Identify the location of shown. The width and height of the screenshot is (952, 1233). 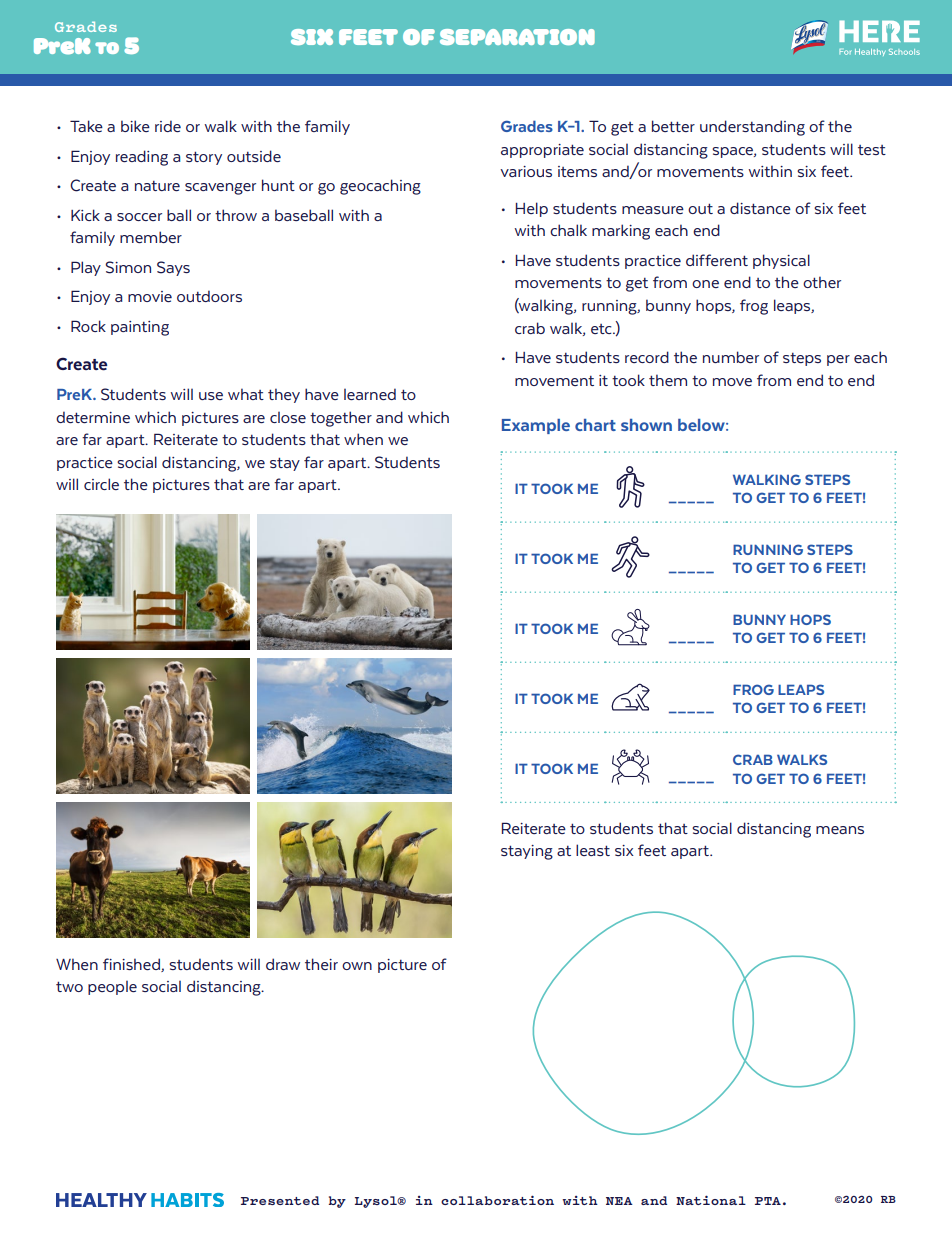
(646, 425).
